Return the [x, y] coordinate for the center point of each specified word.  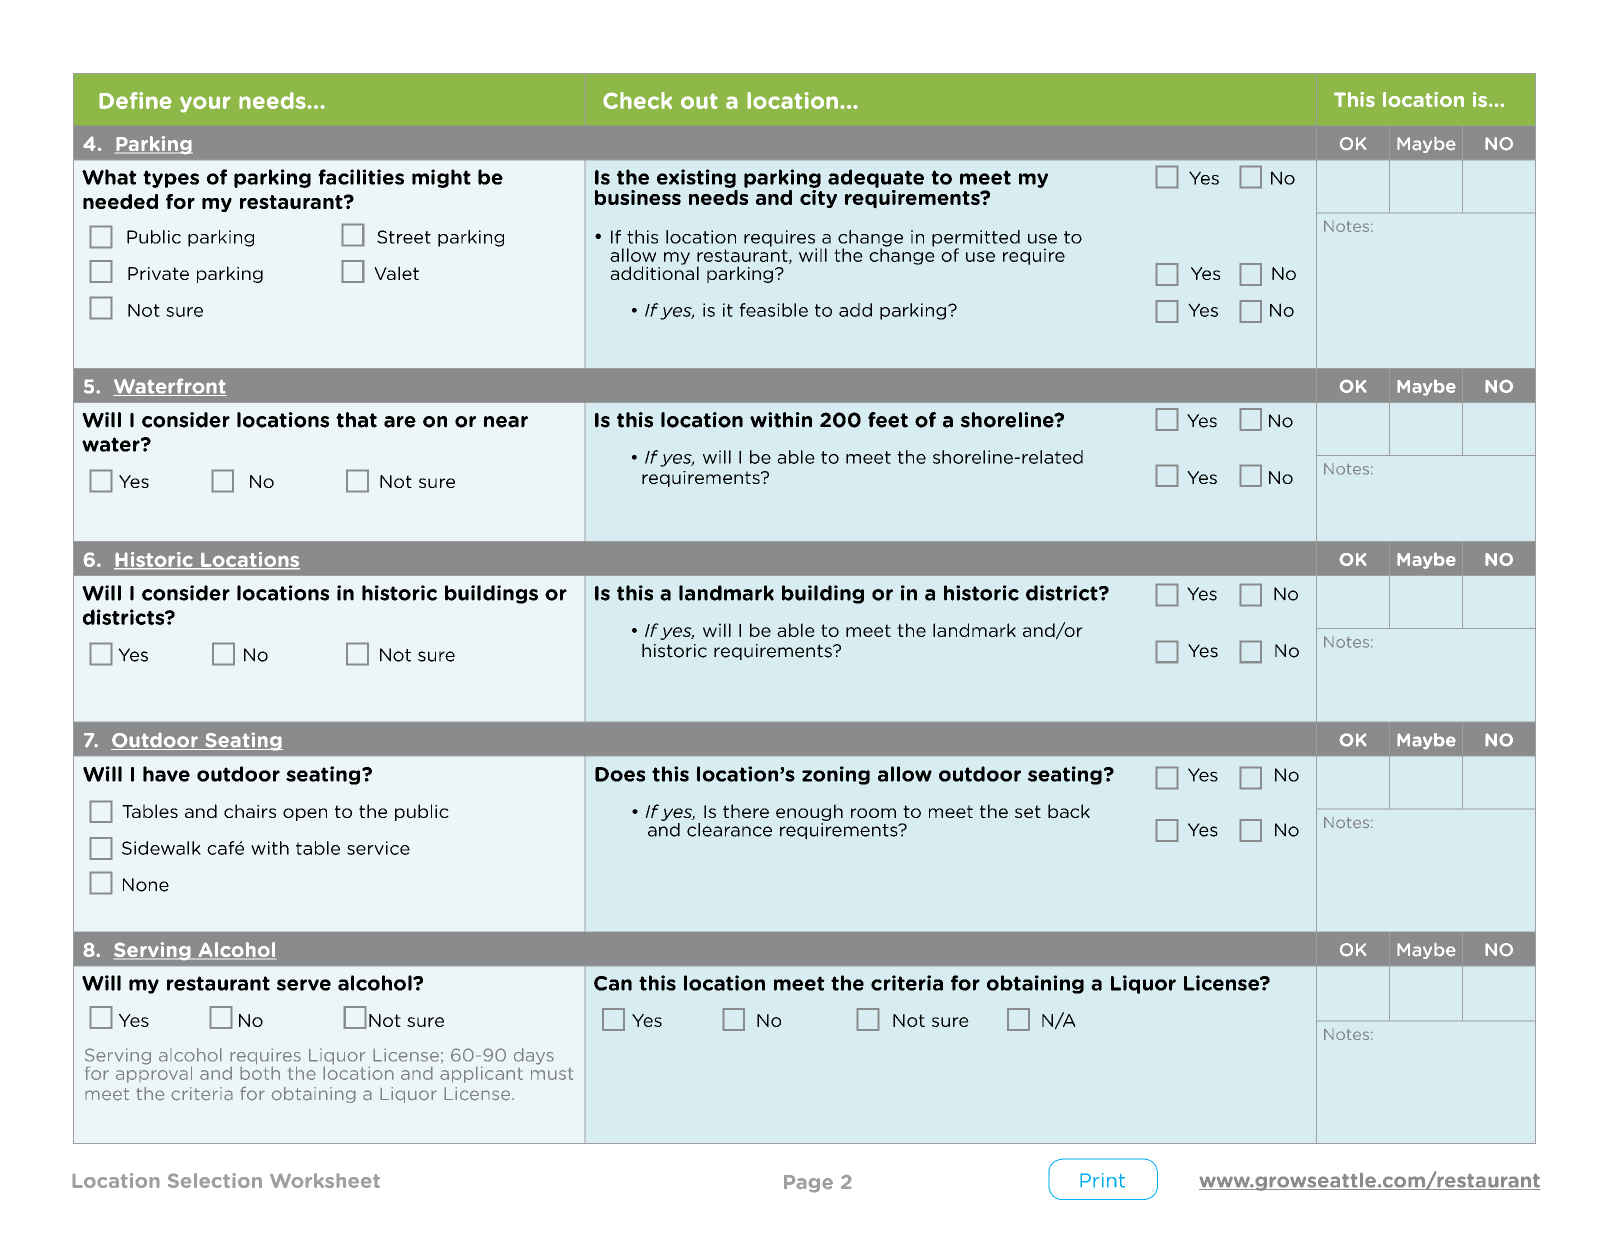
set [1028, 811]
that [356, 420]
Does [620, 774]
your [205, 104]
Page [808, 1183]
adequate [876, 178]
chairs [250, 811]
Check [637, 100]
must [552, 1073]
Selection [215, 1180]
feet [888, 420]
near [506, 422]
